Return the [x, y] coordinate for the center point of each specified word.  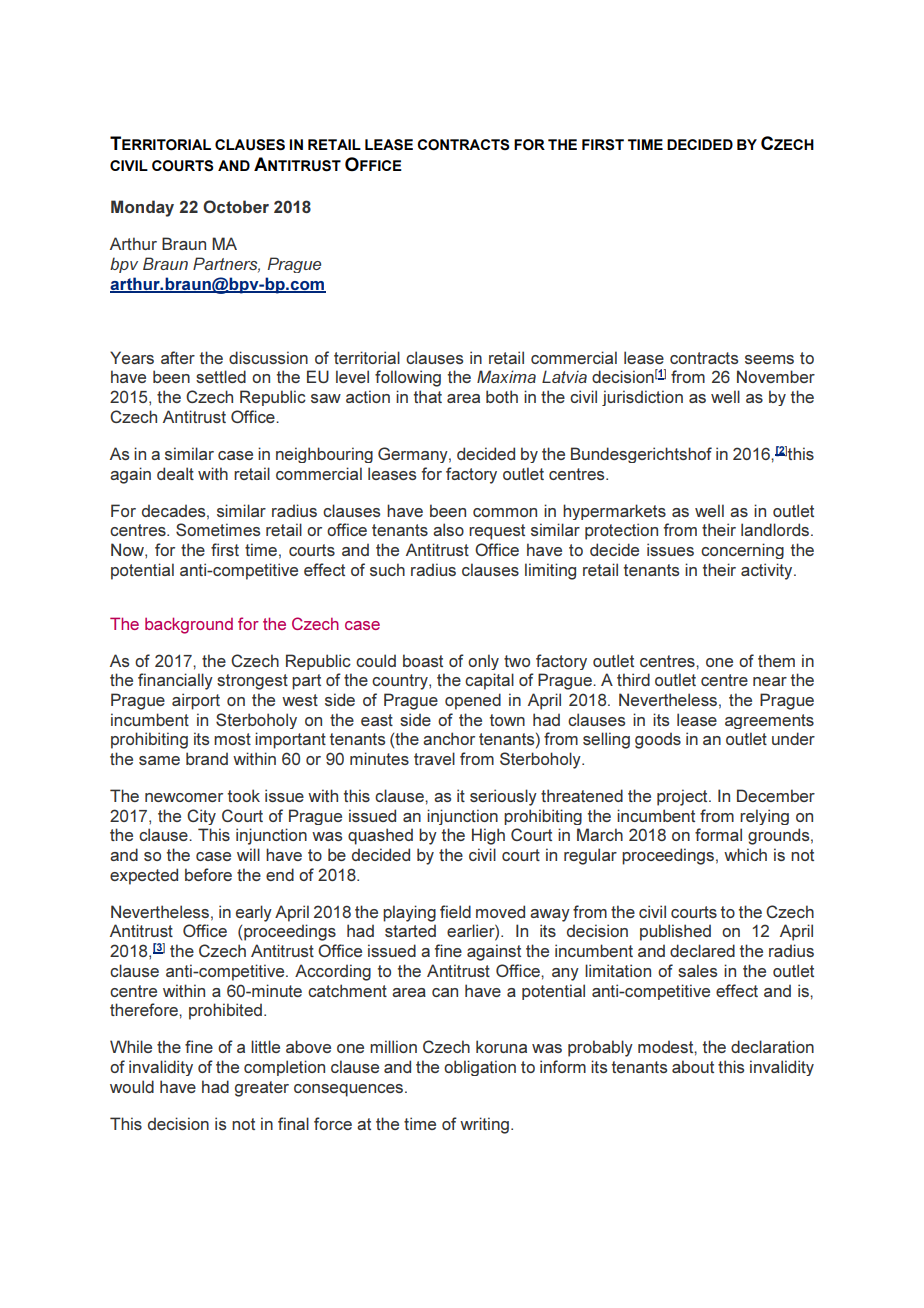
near [770, 681]
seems [769, 359]
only [483, 662]
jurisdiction [642, 398]
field [455, 911]
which [745, 854]
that [428, 396]
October [236, 206]
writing [484, 1125]
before [208, 874]
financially [175, 681]
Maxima [506, 376]
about [693, 1066]
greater [262, 1089]
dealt [175, 473]
